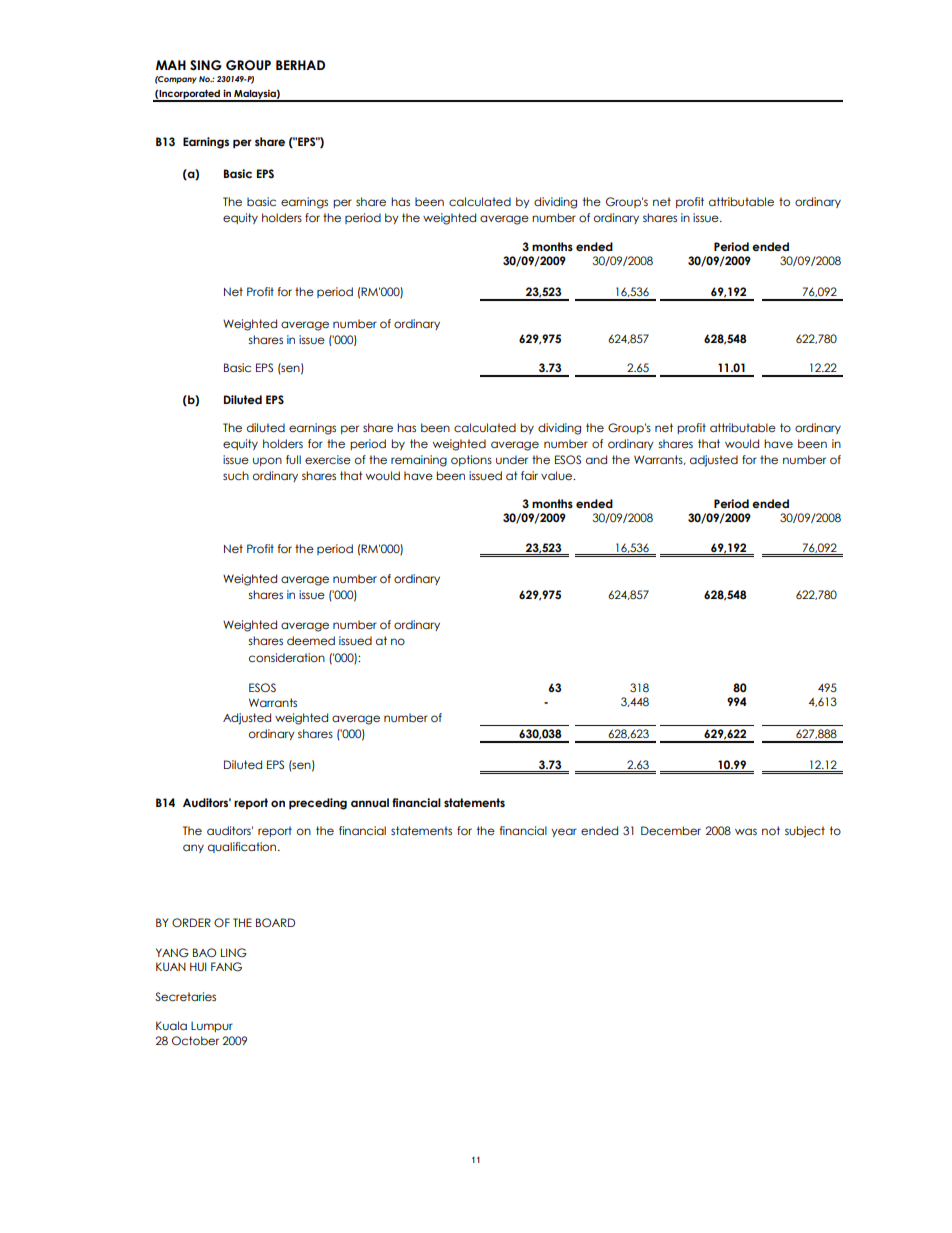 The height and width of the image is (1233, 952). What do you see at coordinates (529, 475) in the image?
I see `fair` at bounding box center [529, 475].
